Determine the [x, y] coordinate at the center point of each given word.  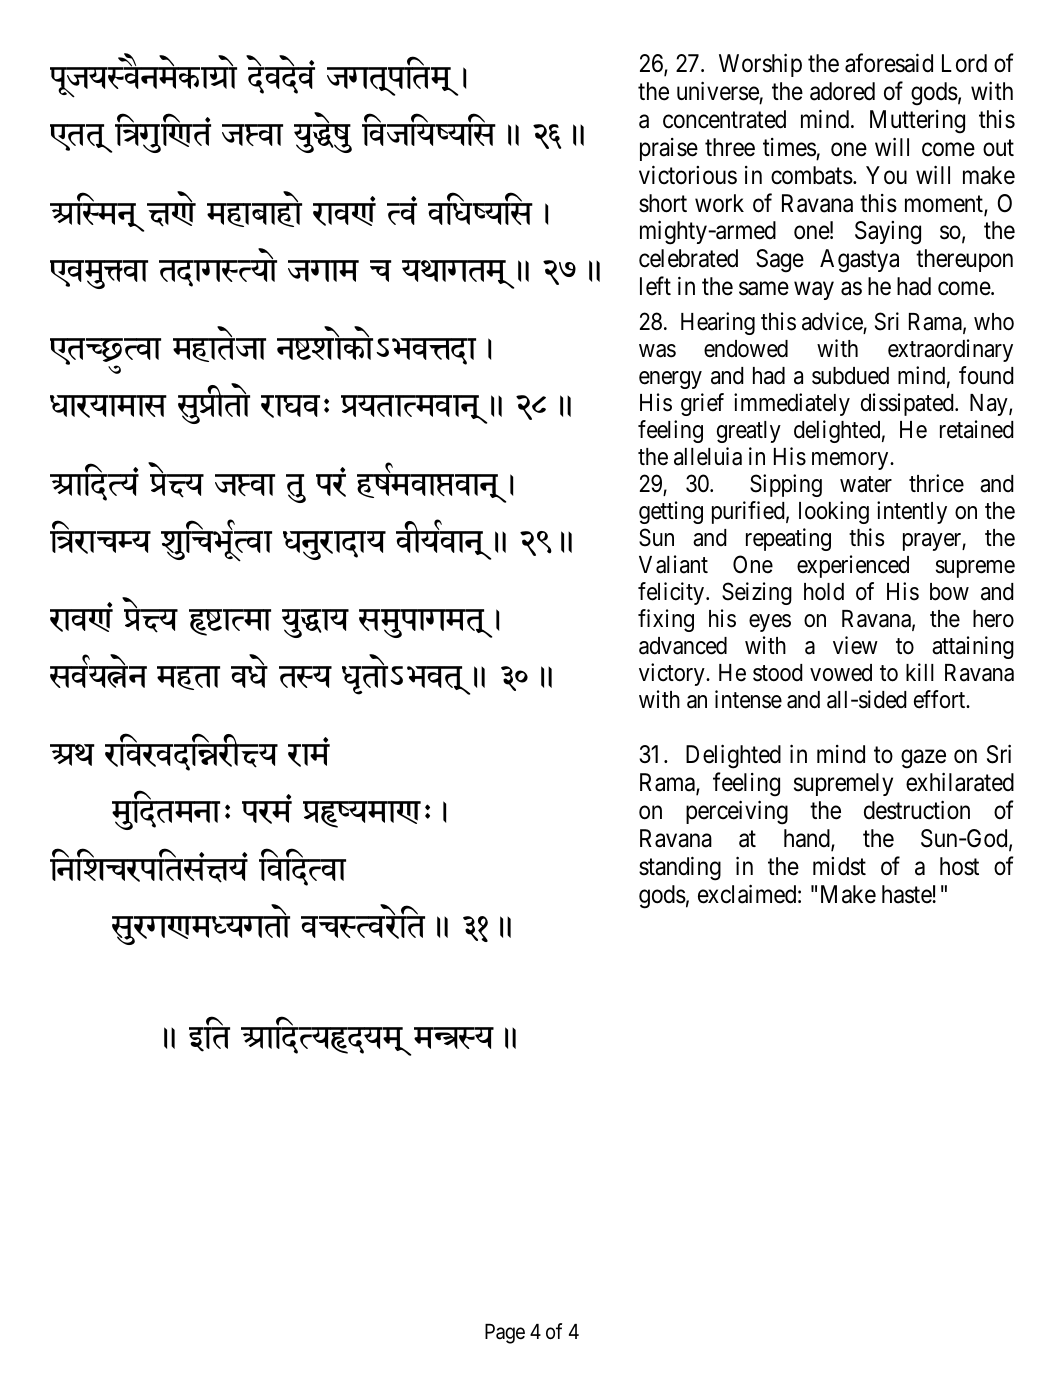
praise [669, 149]
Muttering [917, 122]
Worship [760, 65]
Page [505, 1334]
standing [680, 868]
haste [907, 894]
